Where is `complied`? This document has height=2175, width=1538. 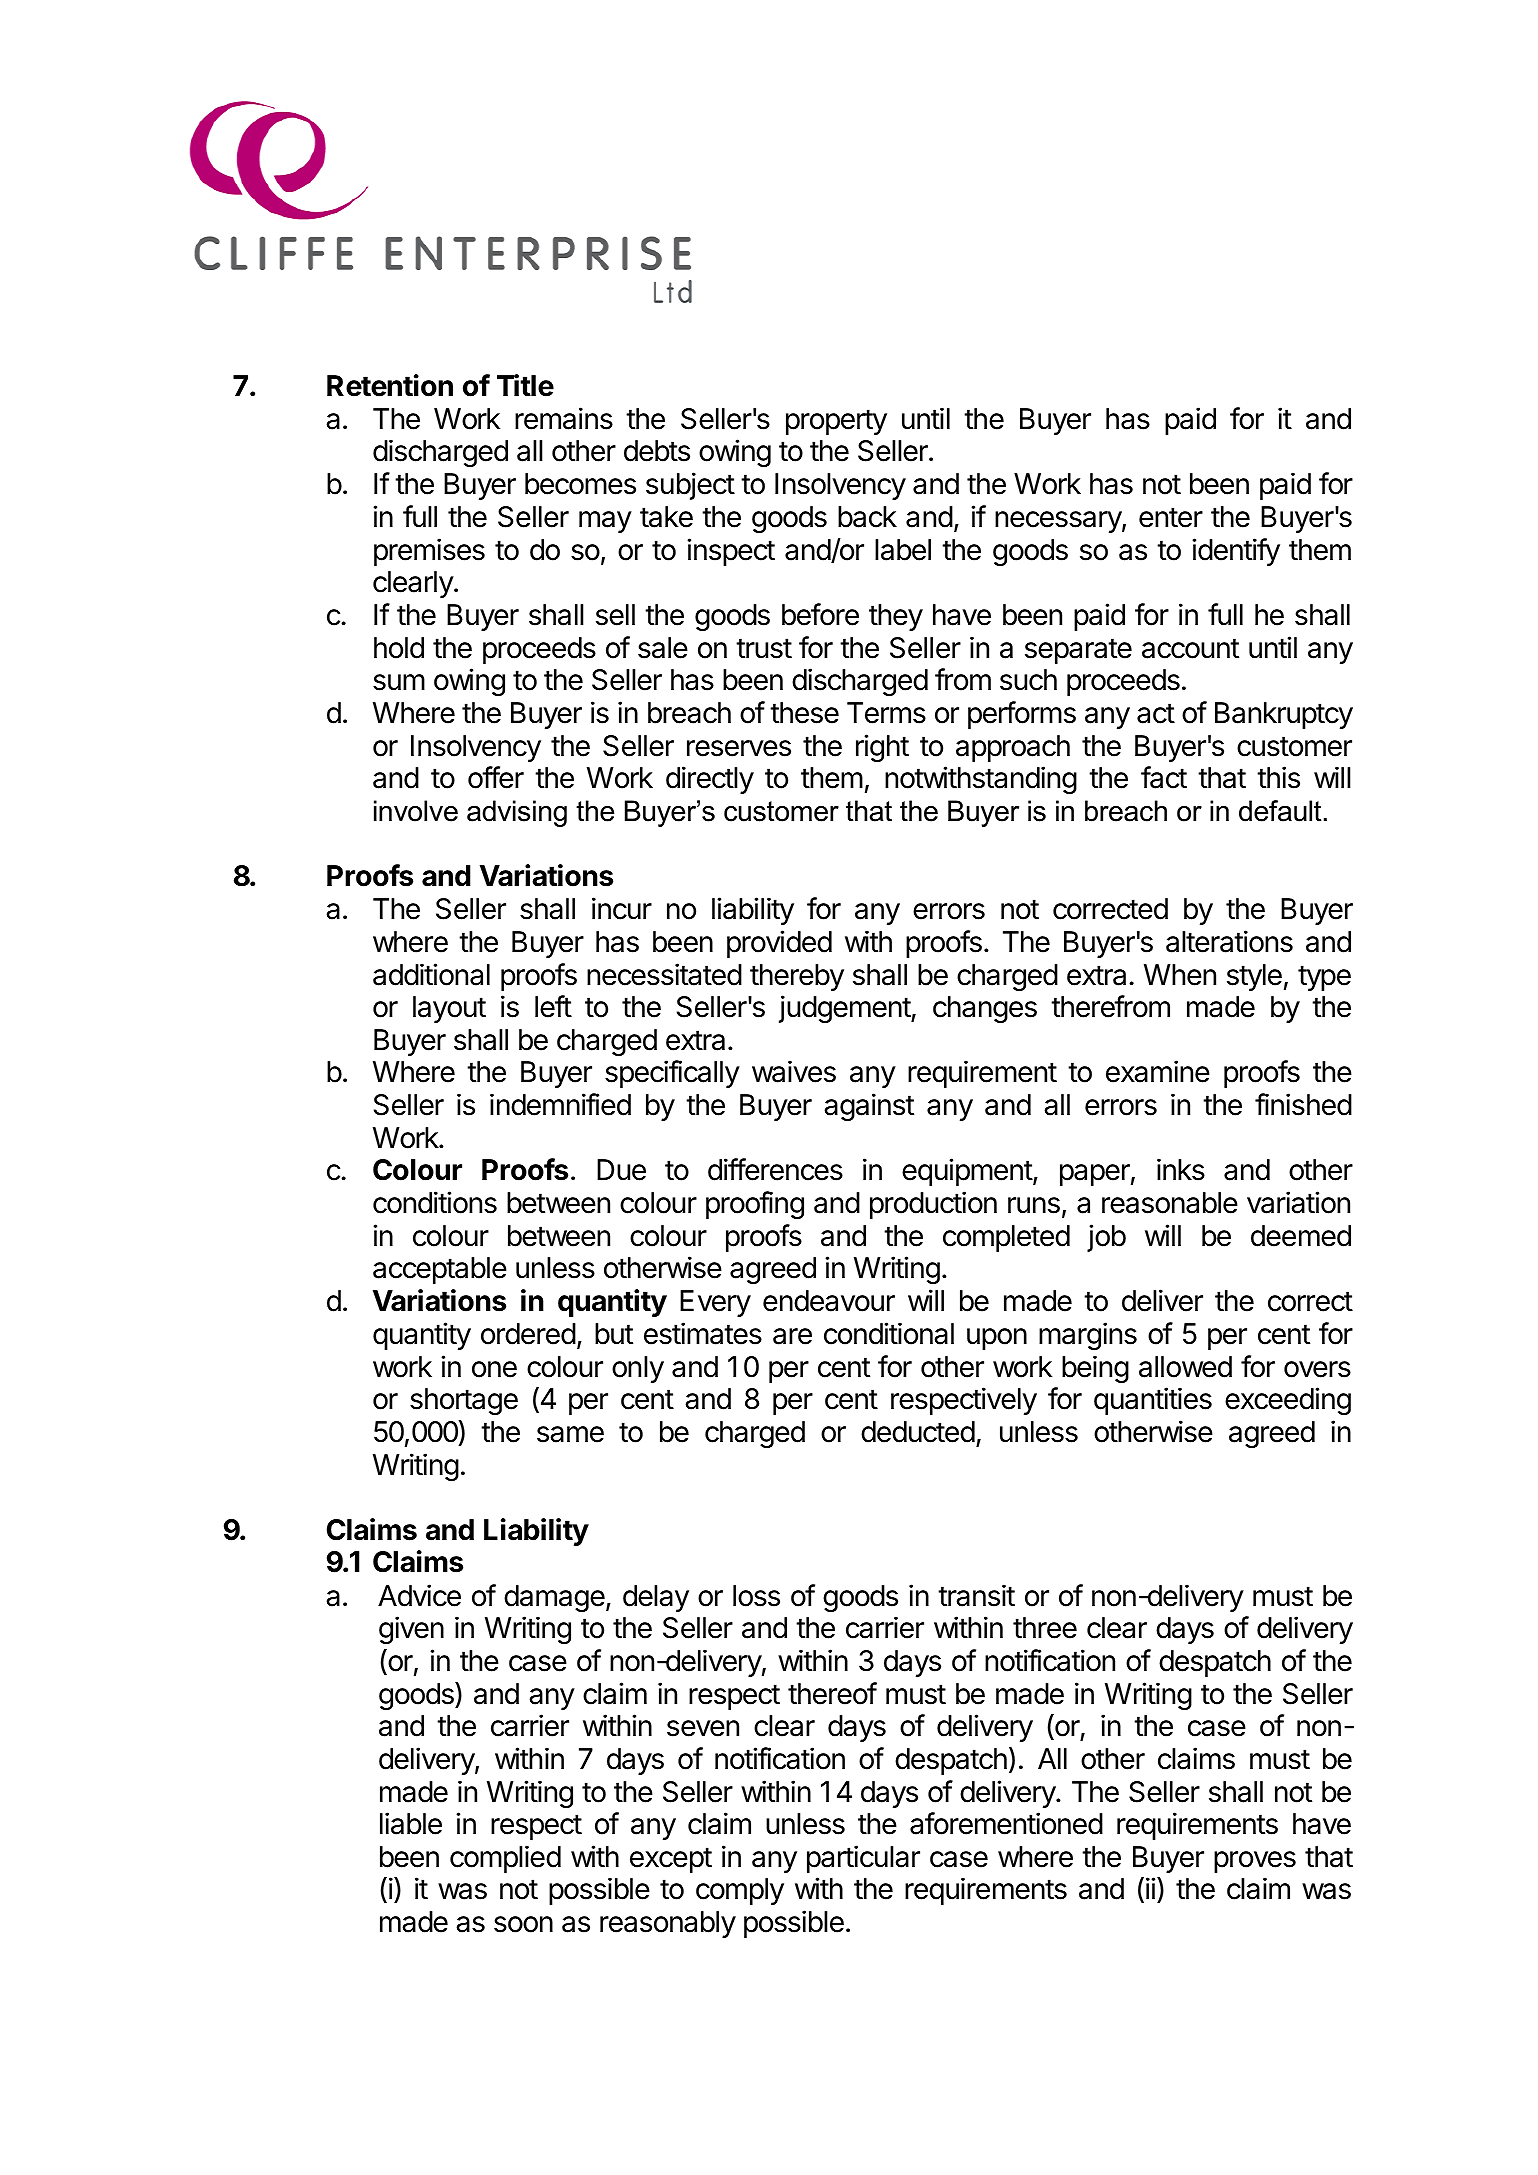
complied is located at coordinates (505, 1859).
